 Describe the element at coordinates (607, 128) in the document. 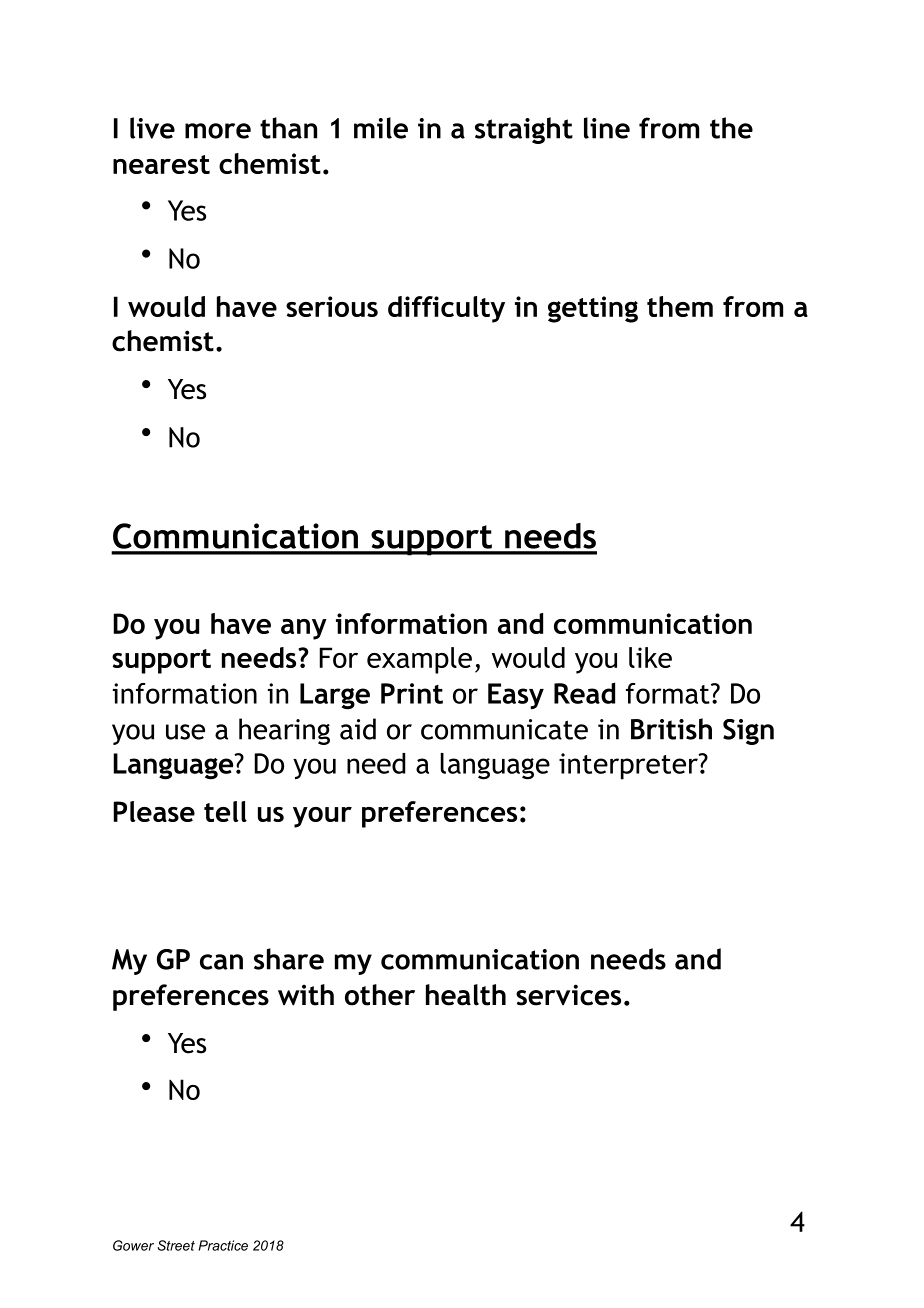

I see `line` at that location.
